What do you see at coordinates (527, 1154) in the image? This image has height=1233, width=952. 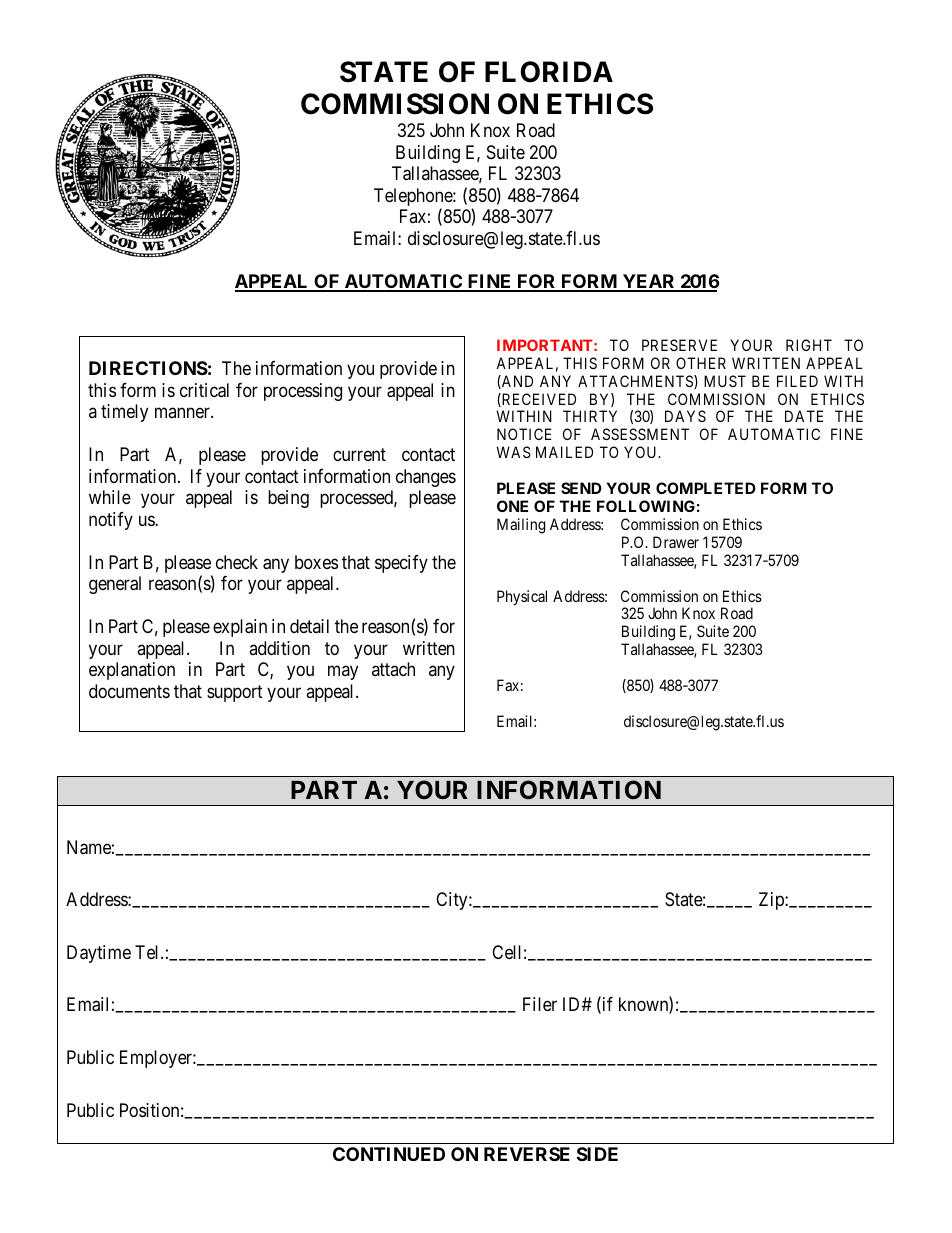 I see `REVERSE` at bounding box center [527, 1154].
